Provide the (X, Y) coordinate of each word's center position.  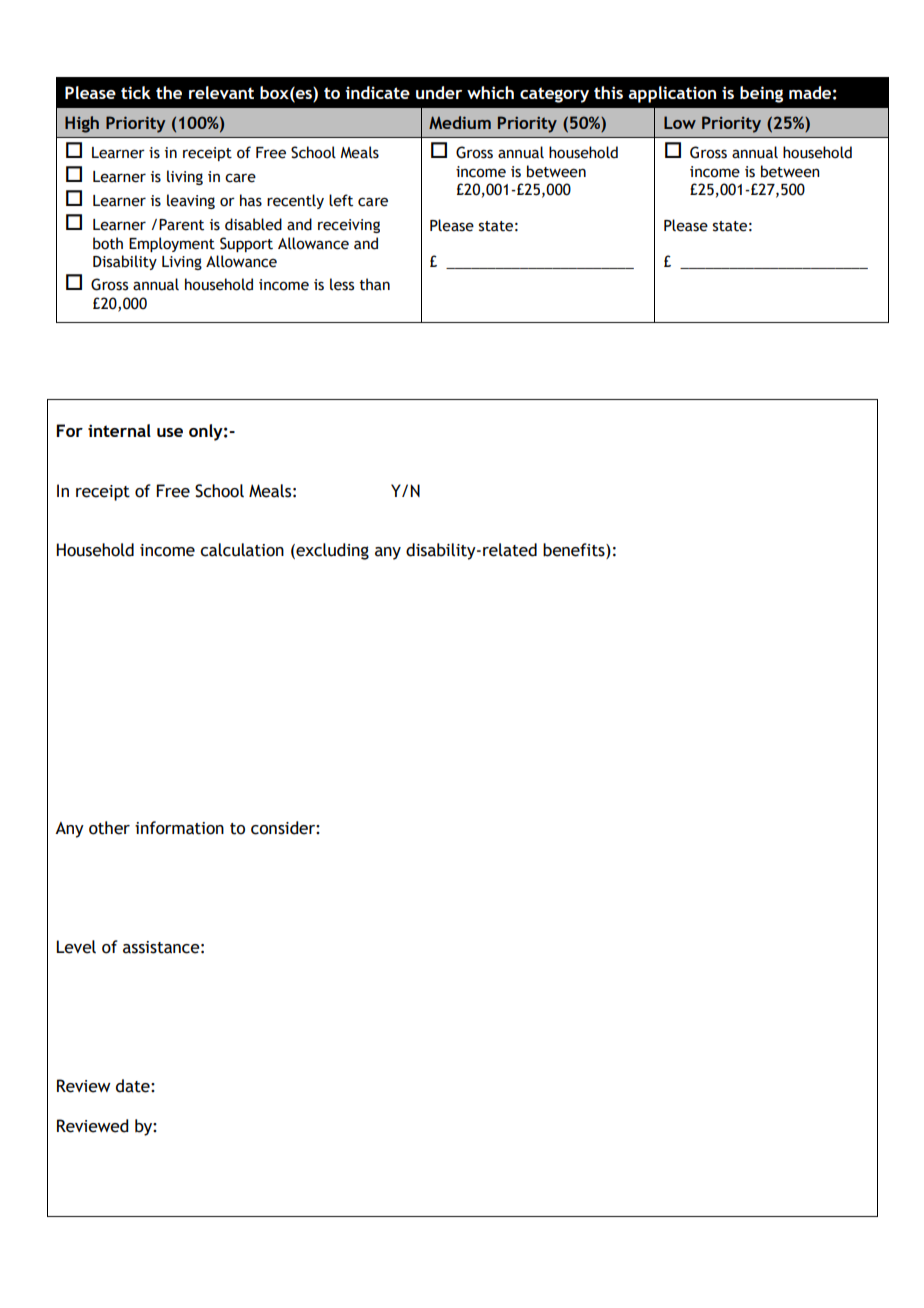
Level (76, 947)
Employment (172, 244)
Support (246, 244)
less (342, 284)
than (375, 284)
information (179, 828)
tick (136, 92)
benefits (575, 551)
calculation (242, 550)
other (109, 828)
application (672, 94)
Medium (460, 122)
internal (119, 430)
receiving (349, 226)
